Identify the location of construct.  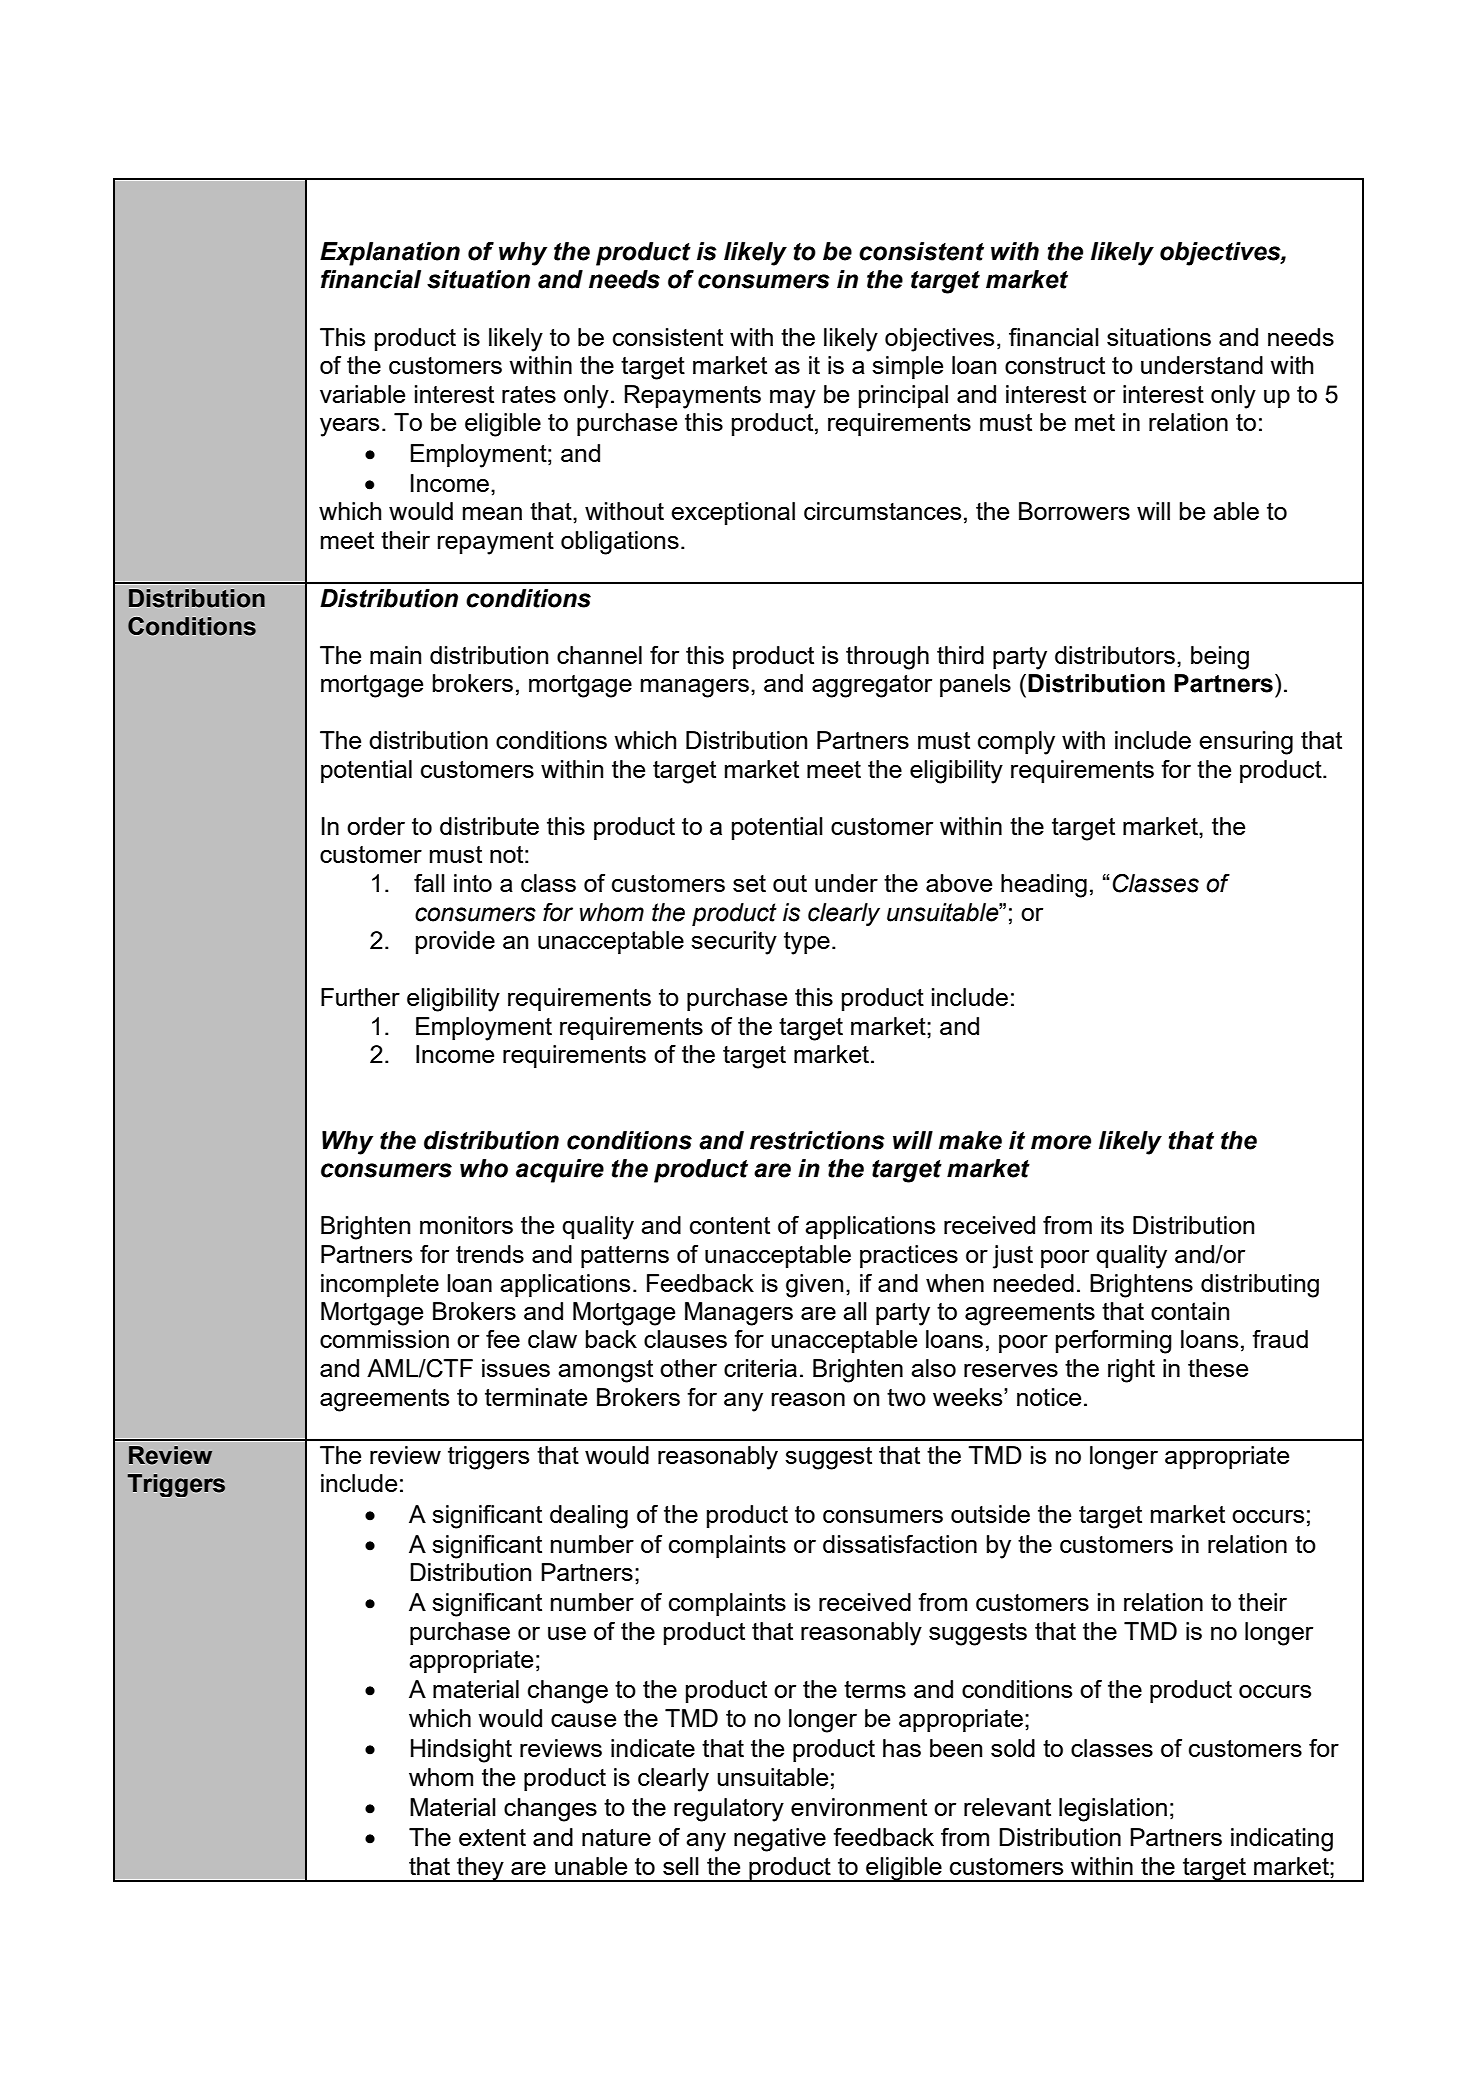
(1055, 365).
